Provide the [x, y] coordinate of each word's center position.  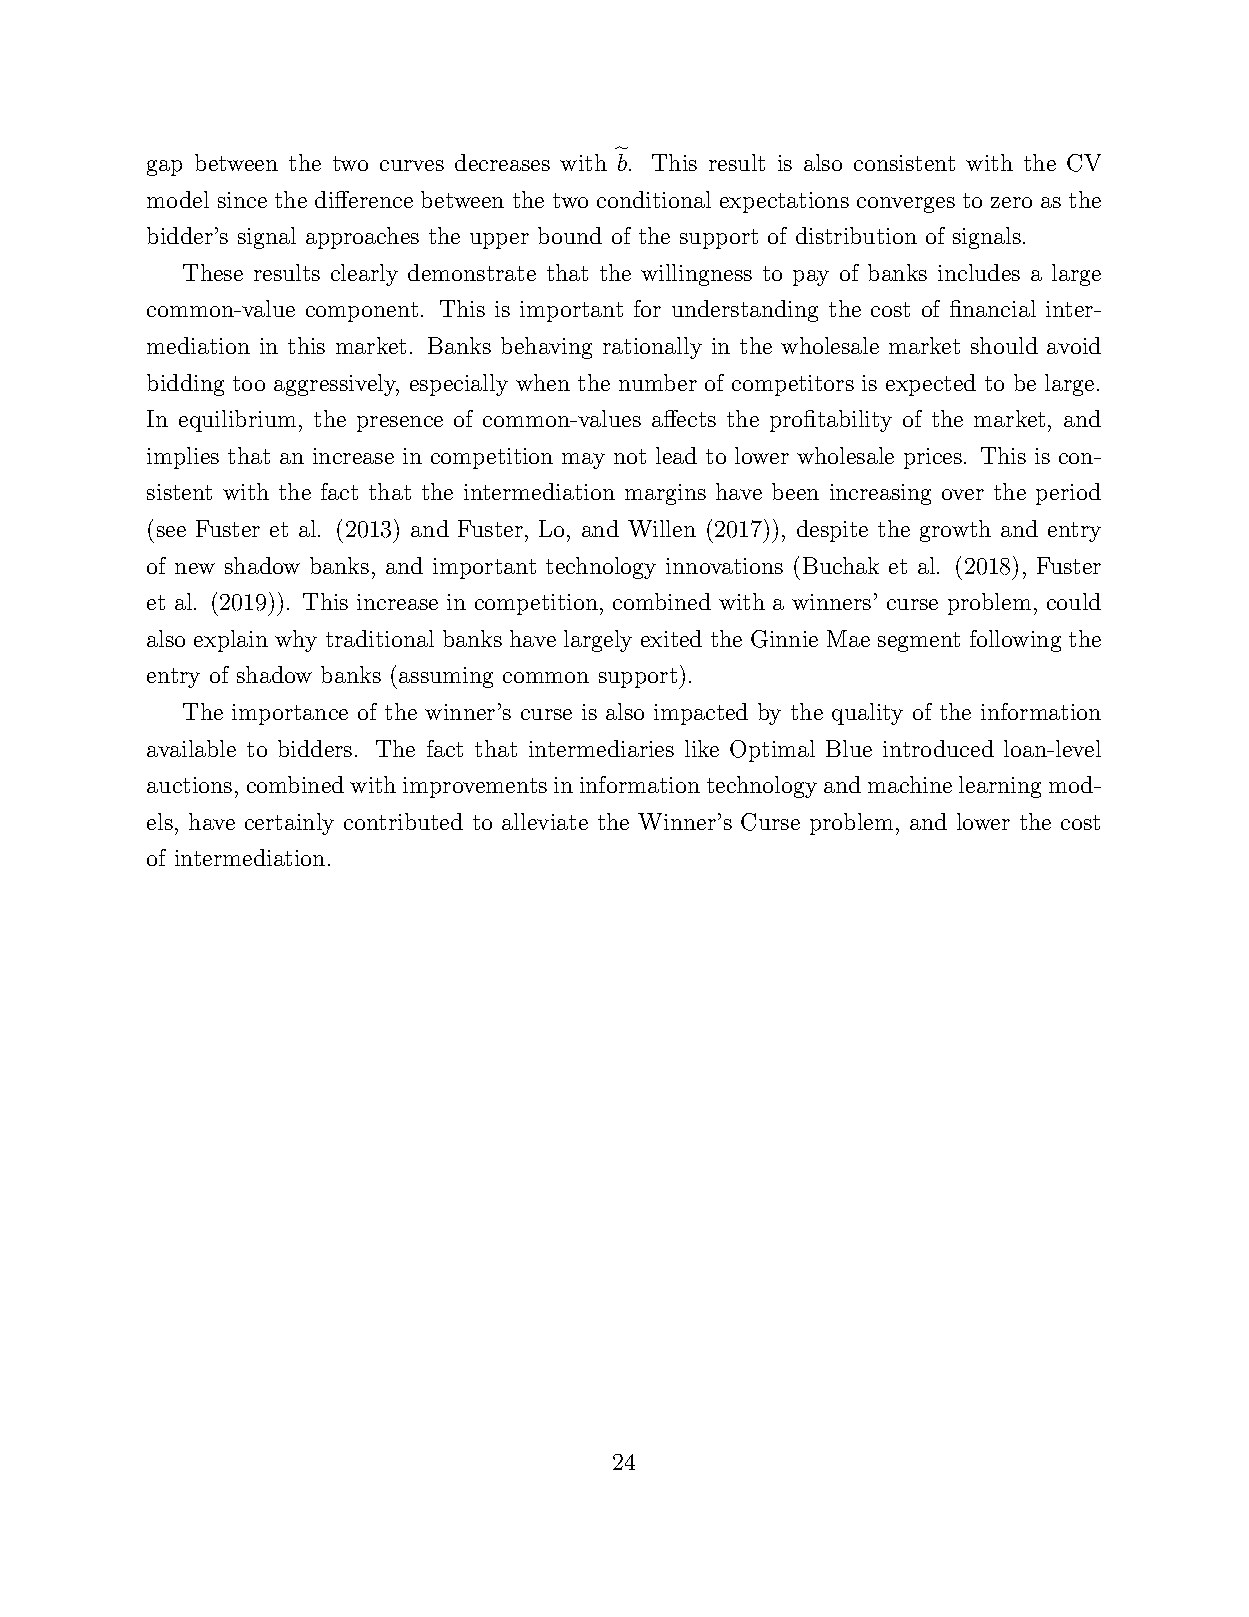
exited [671, 638]
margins [665, 494]
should [1004, 345]
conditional [654, 199]
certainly [289, 824]
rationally [652, 348]
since [242, 200]
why [296, 641]
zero [1011, 202]
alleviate [545, 821]
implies [183, 458]
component [362, 312]
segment [919, 642]
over [963, 494]
